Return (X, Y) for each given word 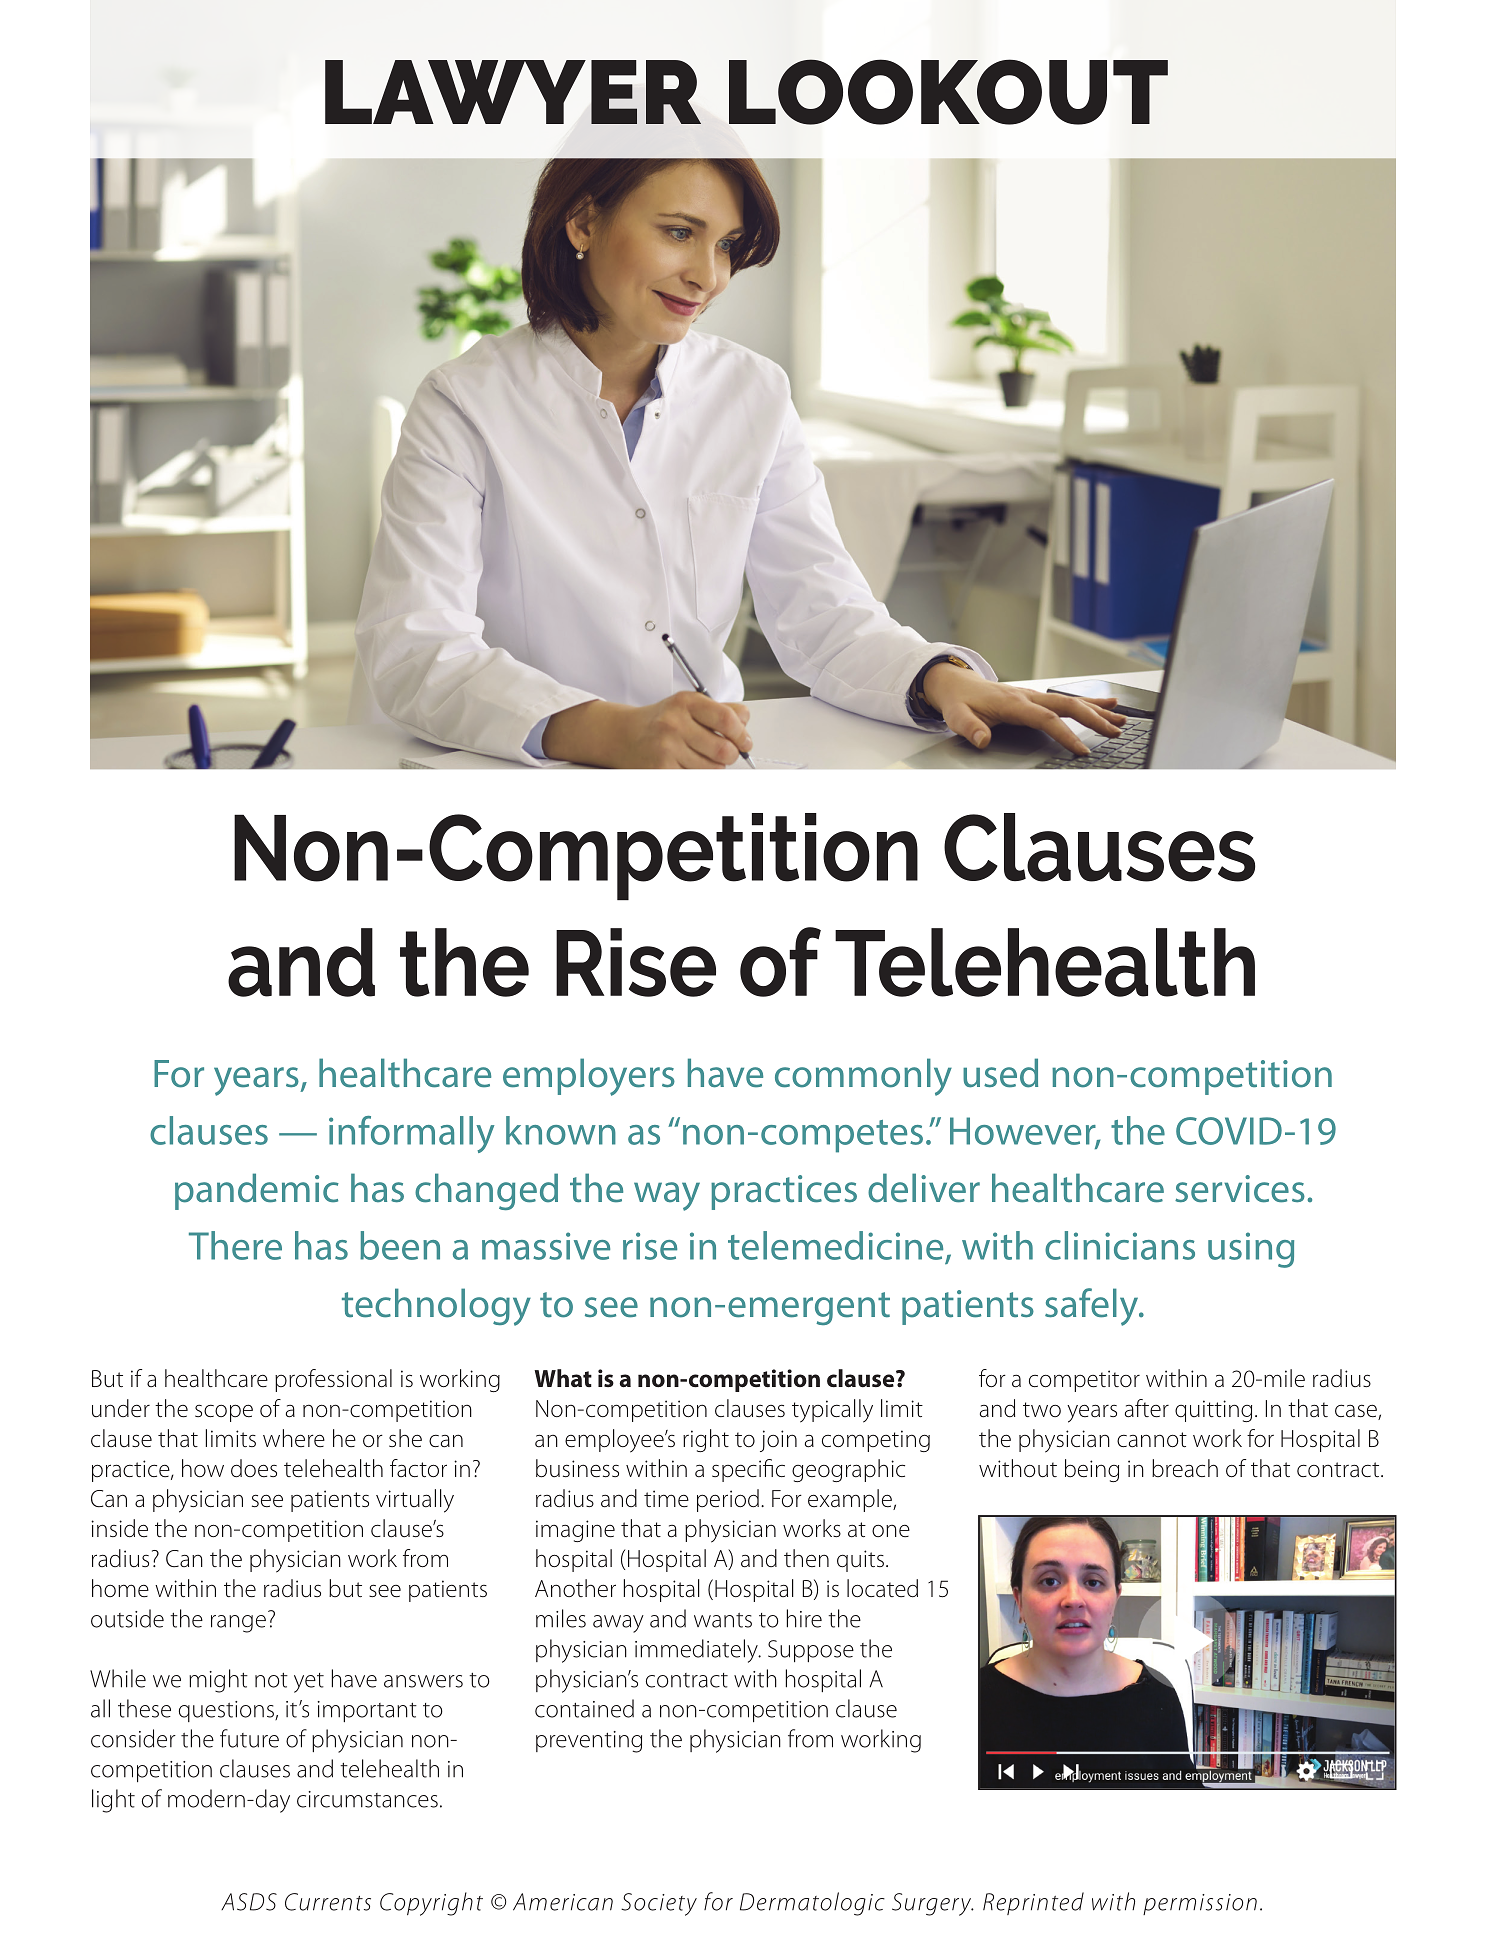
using (1251, 1250)
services (1240, 1189)
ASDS (249, 1902)
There (235, 1245)
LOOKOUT (948, 92)
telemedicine (835, 1245)
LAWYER (513, 92)
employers (589, 1077)
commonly (863, 1077)
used (1000, 1073)
